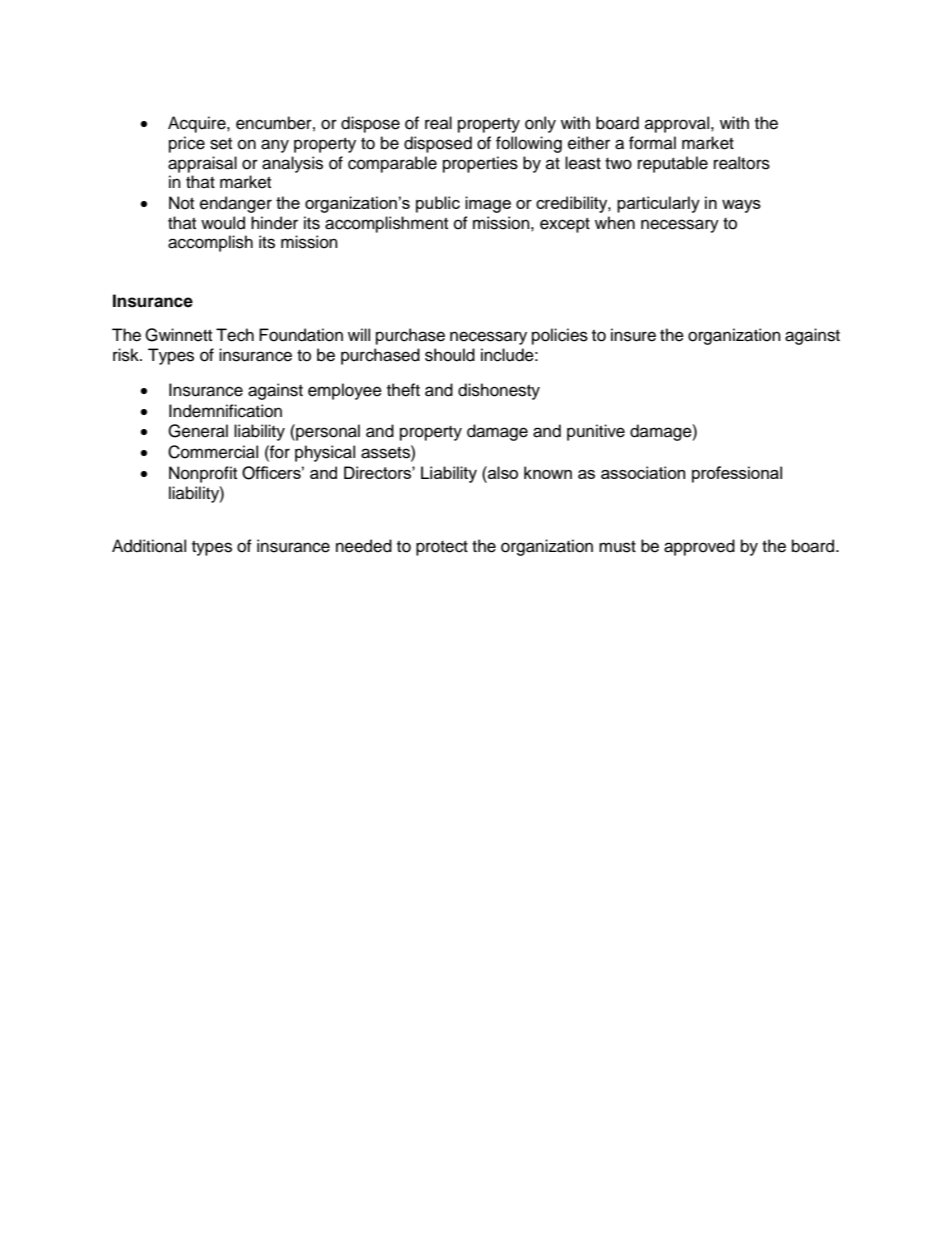  I want to click on physical, so click(325, 453).
